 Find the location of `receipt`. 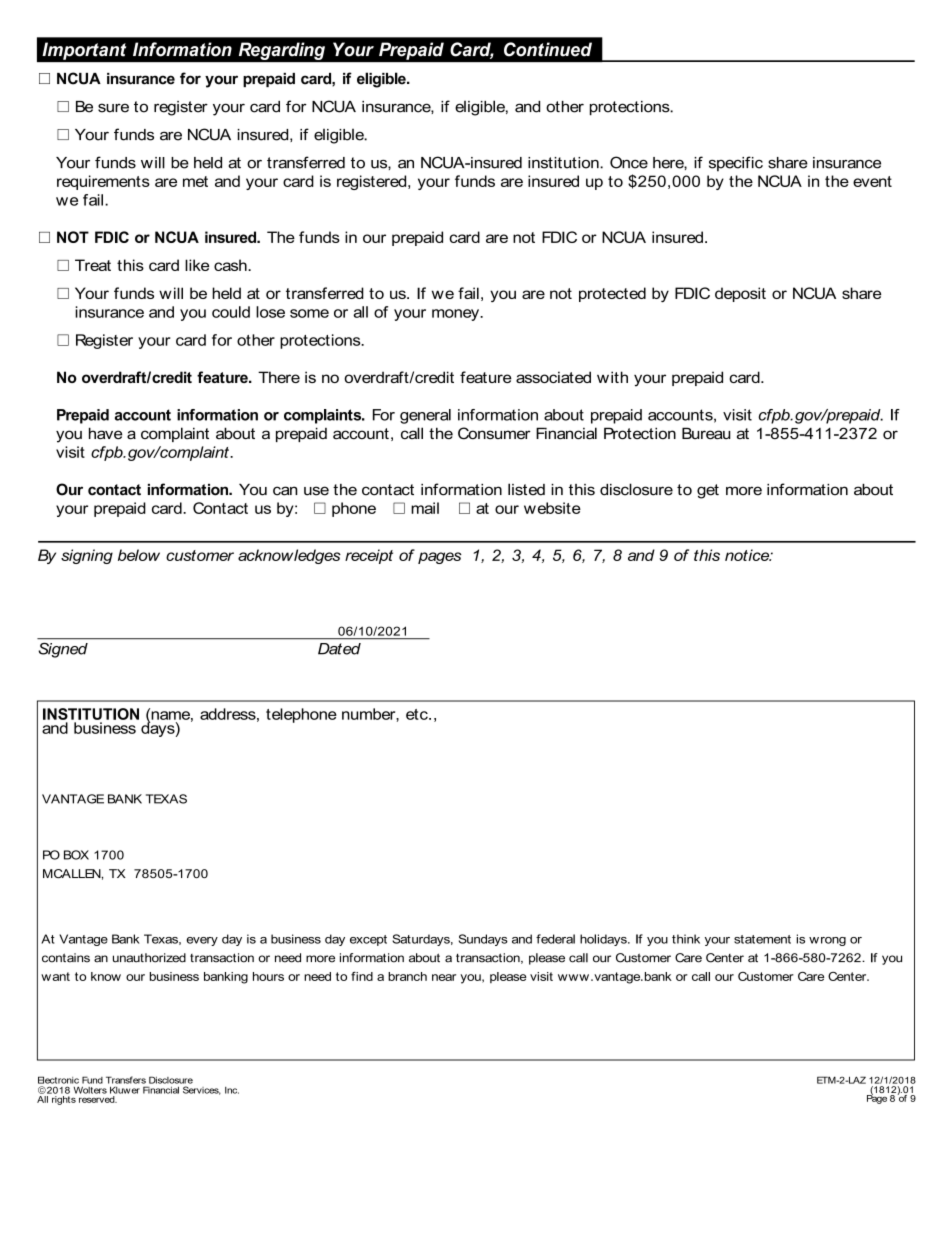

receipt is located at coordinates (369, 556).
